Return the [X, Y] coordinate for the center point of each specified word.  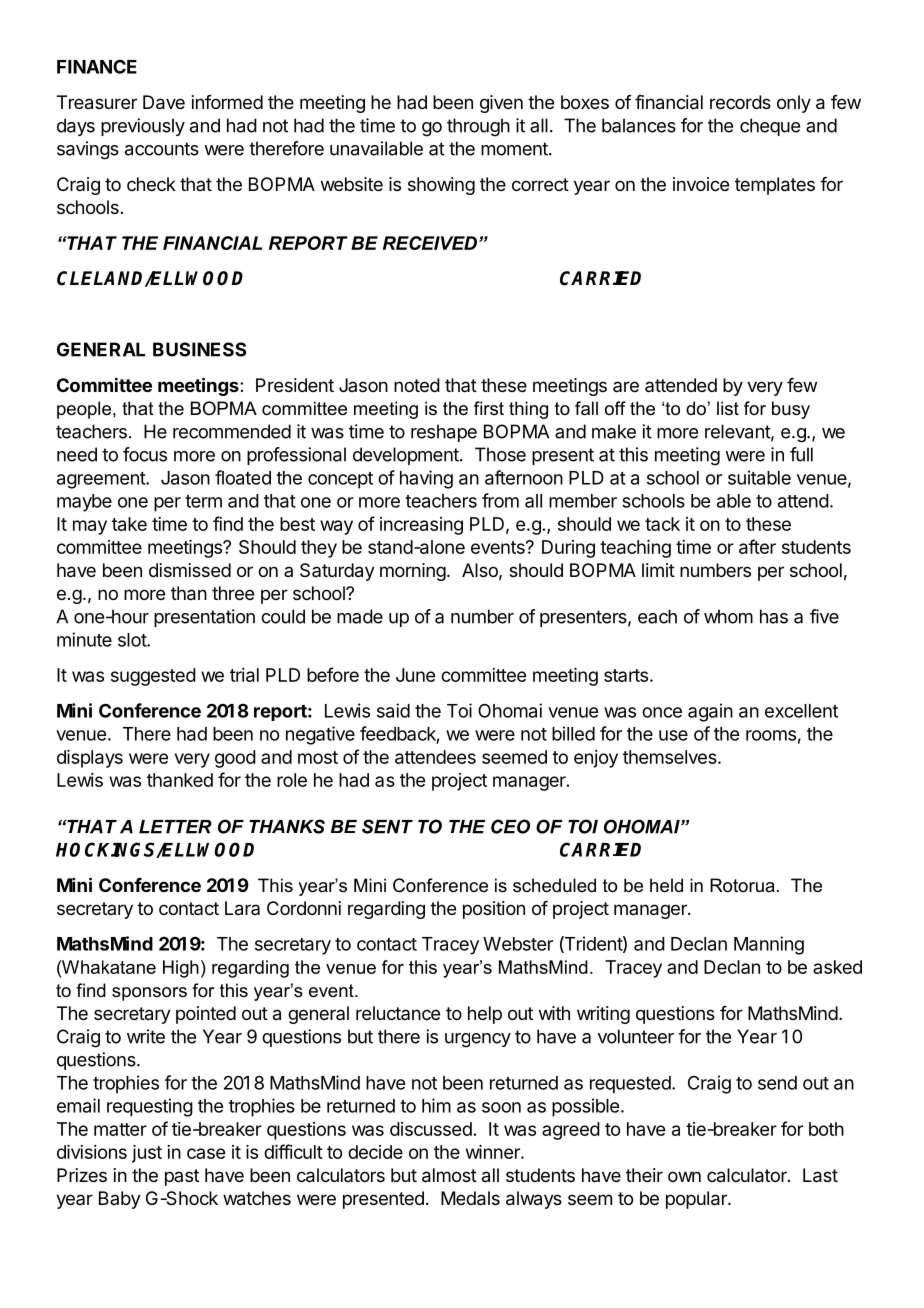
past [182, 1177]
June [415, 675]
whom [728, 616]
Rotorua [742, 885]
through [478, 127]
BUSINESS [199, 349]
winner [494, 1152]
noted [417, 385]
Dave [164, 102]
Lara [242, 908]
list [728, 408]
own [684, 1176]
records [740, 102]
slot [133, 640]
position [494, 910]
